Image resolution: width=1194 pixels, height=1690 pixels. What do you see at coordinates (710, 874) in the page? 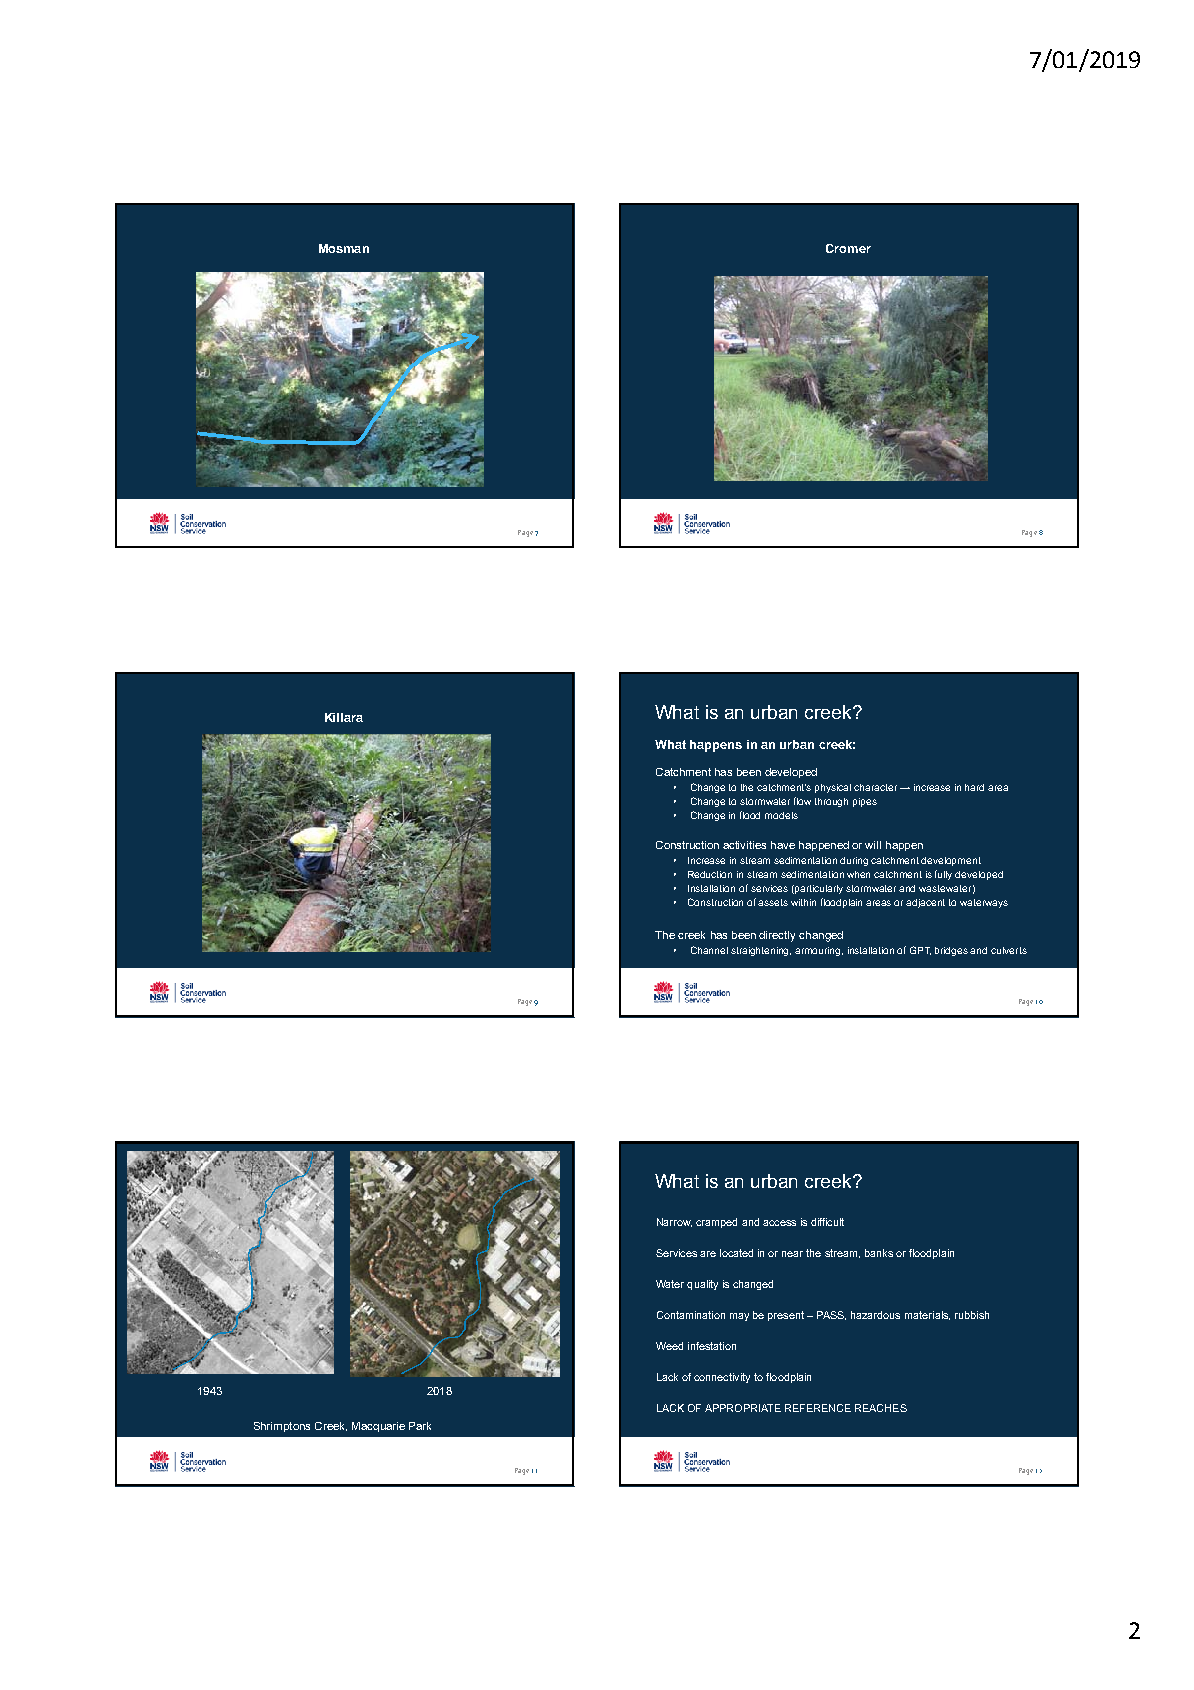
I see `Reduction` at bounding box center [710, 874].
